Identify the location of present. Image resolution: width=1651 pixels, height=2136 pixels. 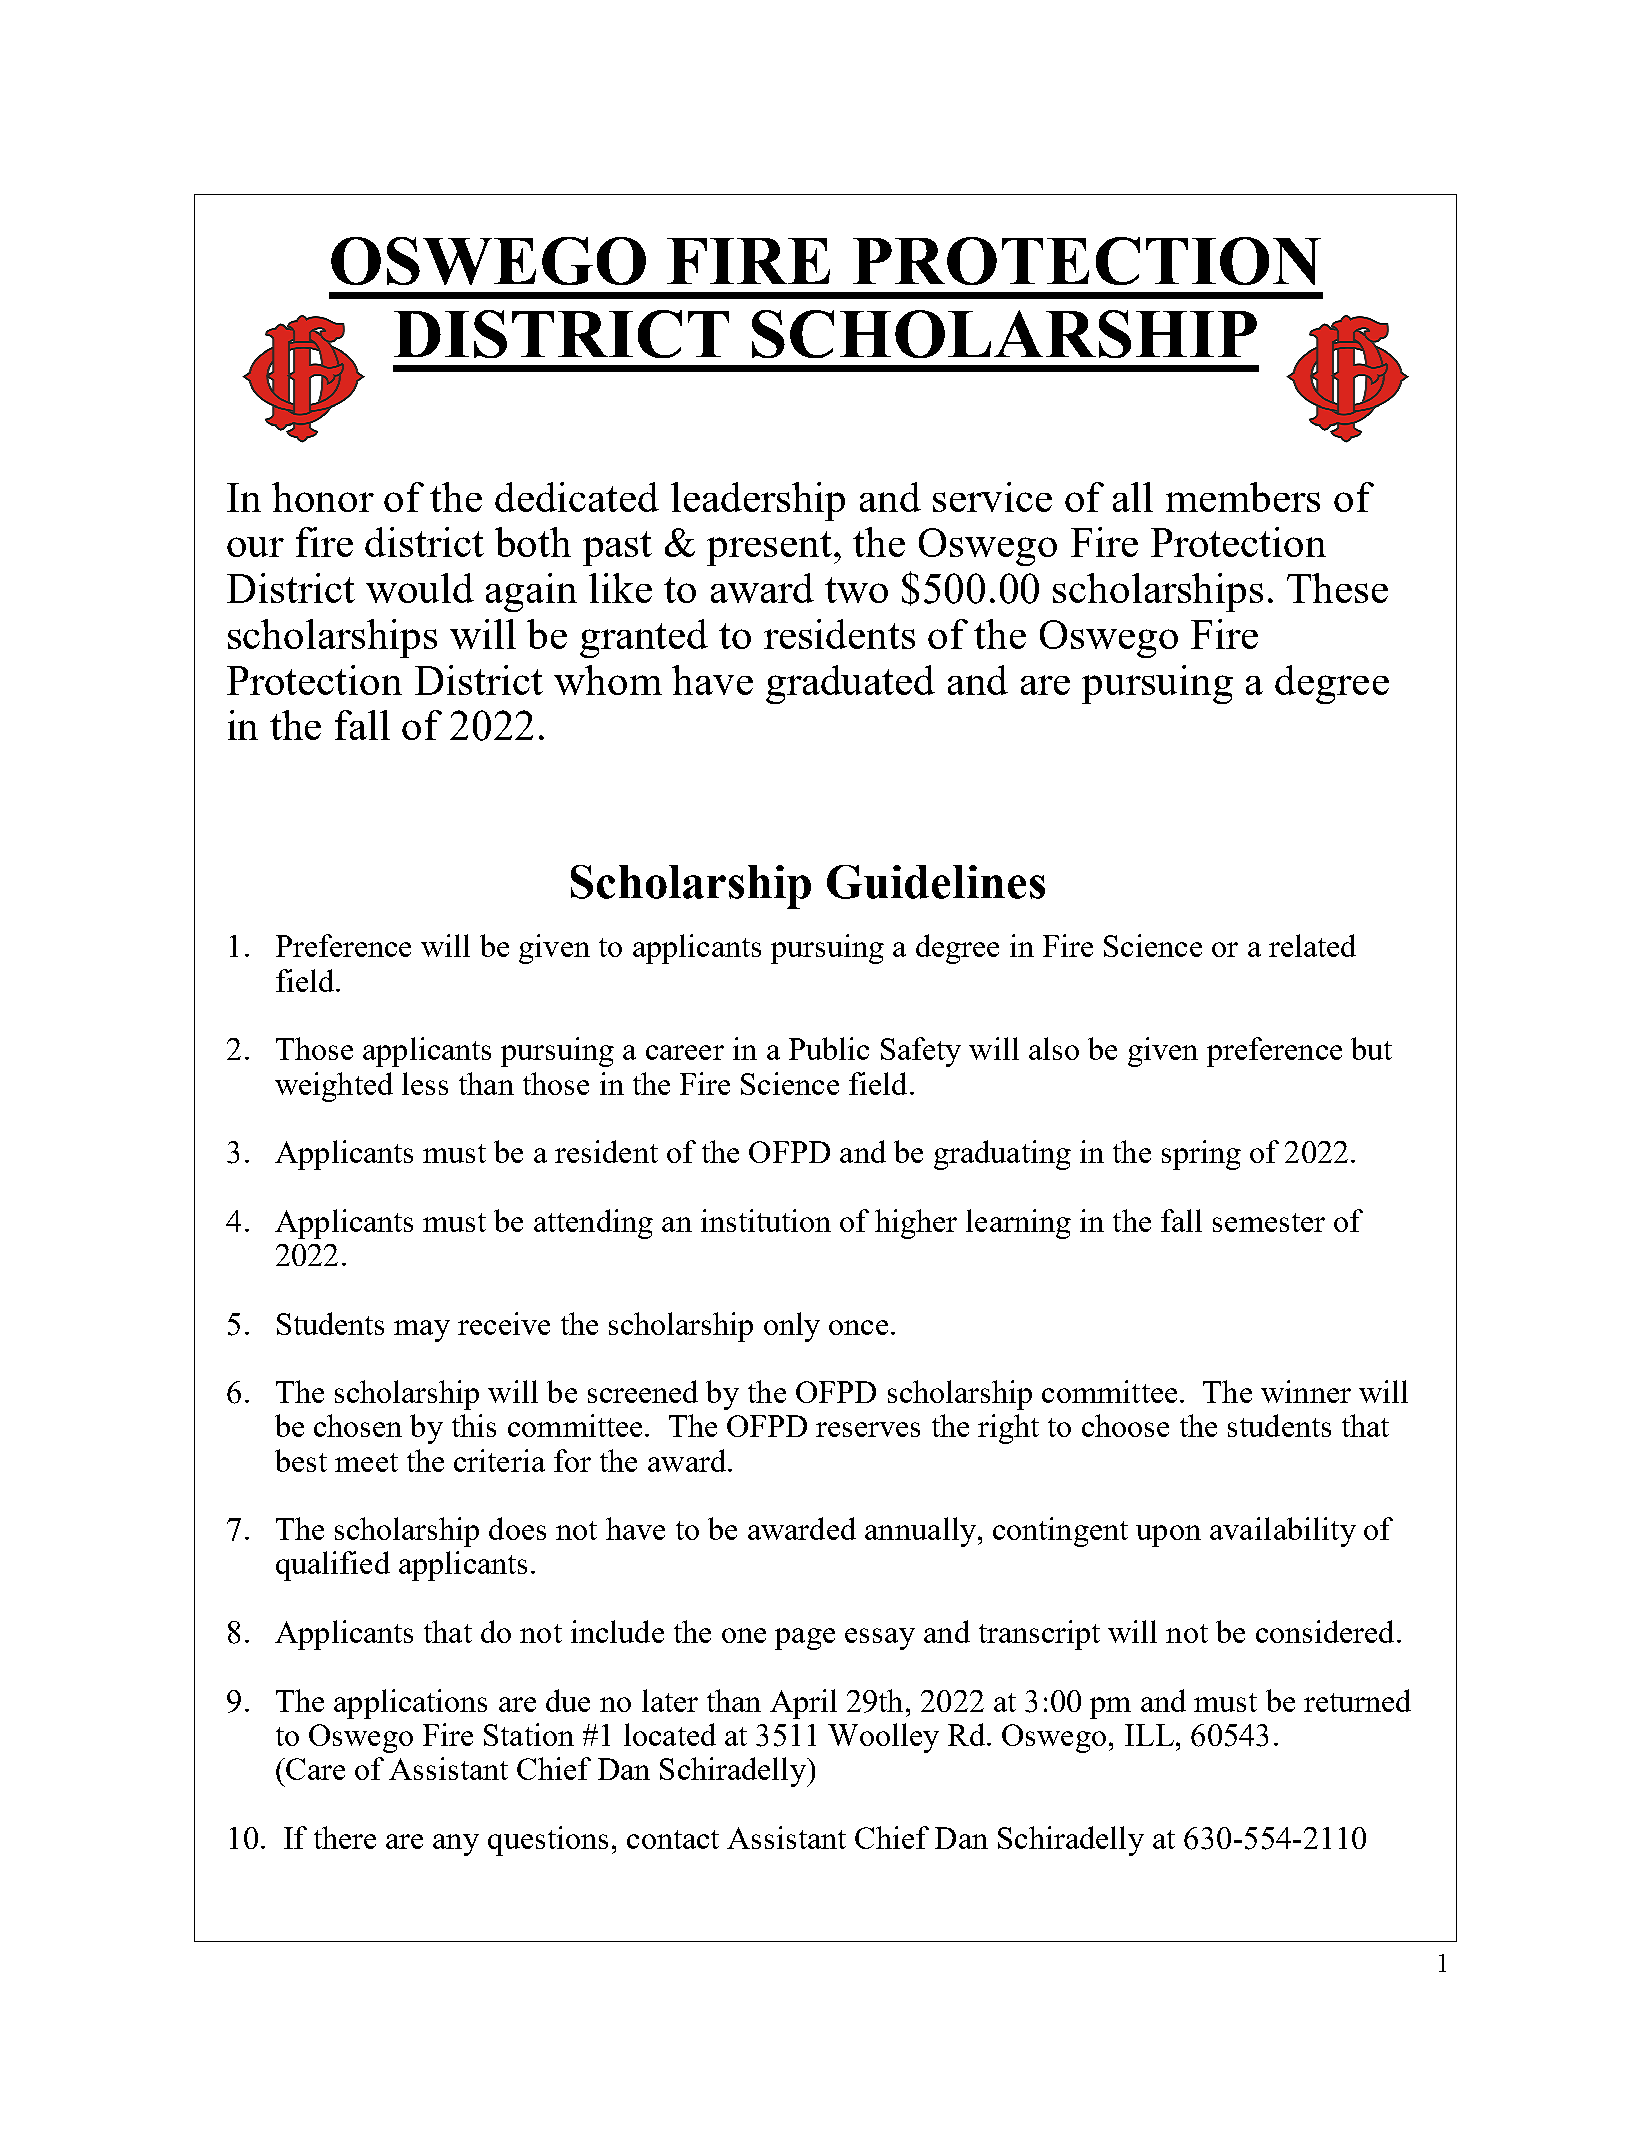
(771, 548).
